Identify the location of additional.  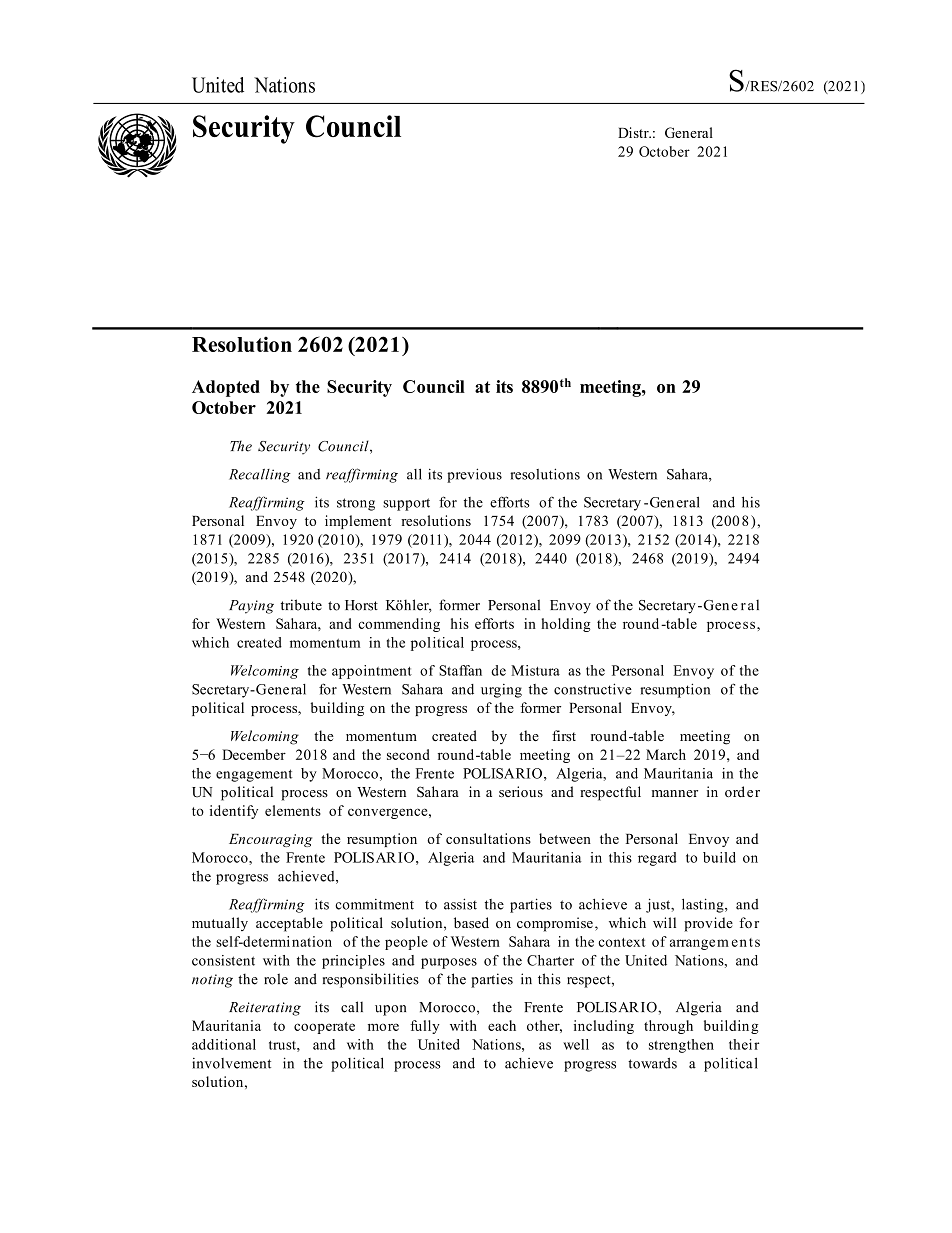
(224, 1044).
